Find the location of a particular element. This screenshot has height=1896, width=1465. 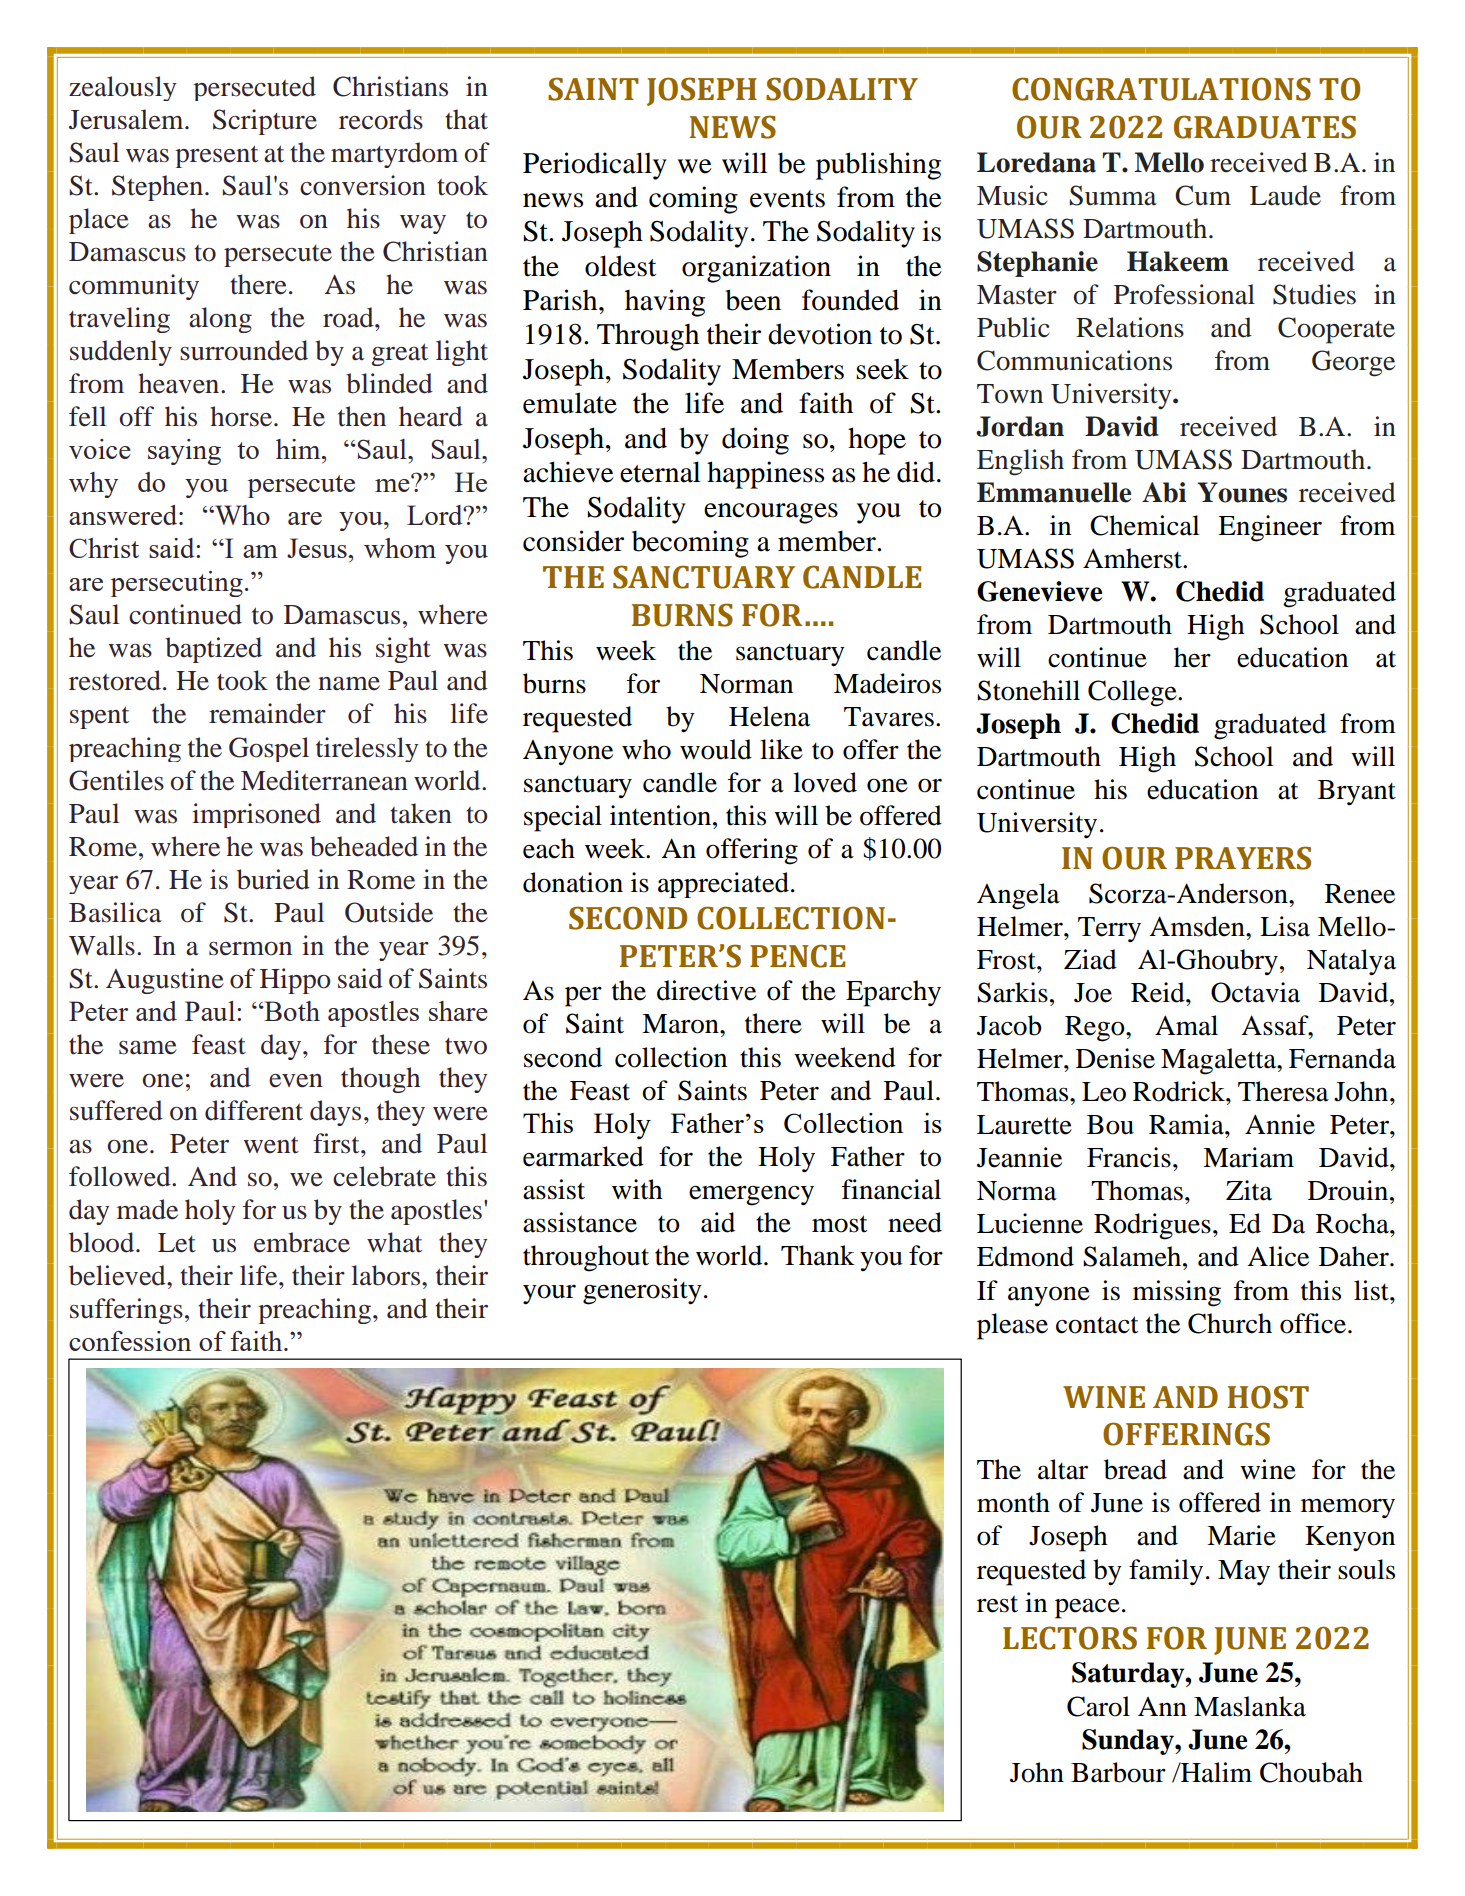

Jesus is located at coordinates (317, 548).
